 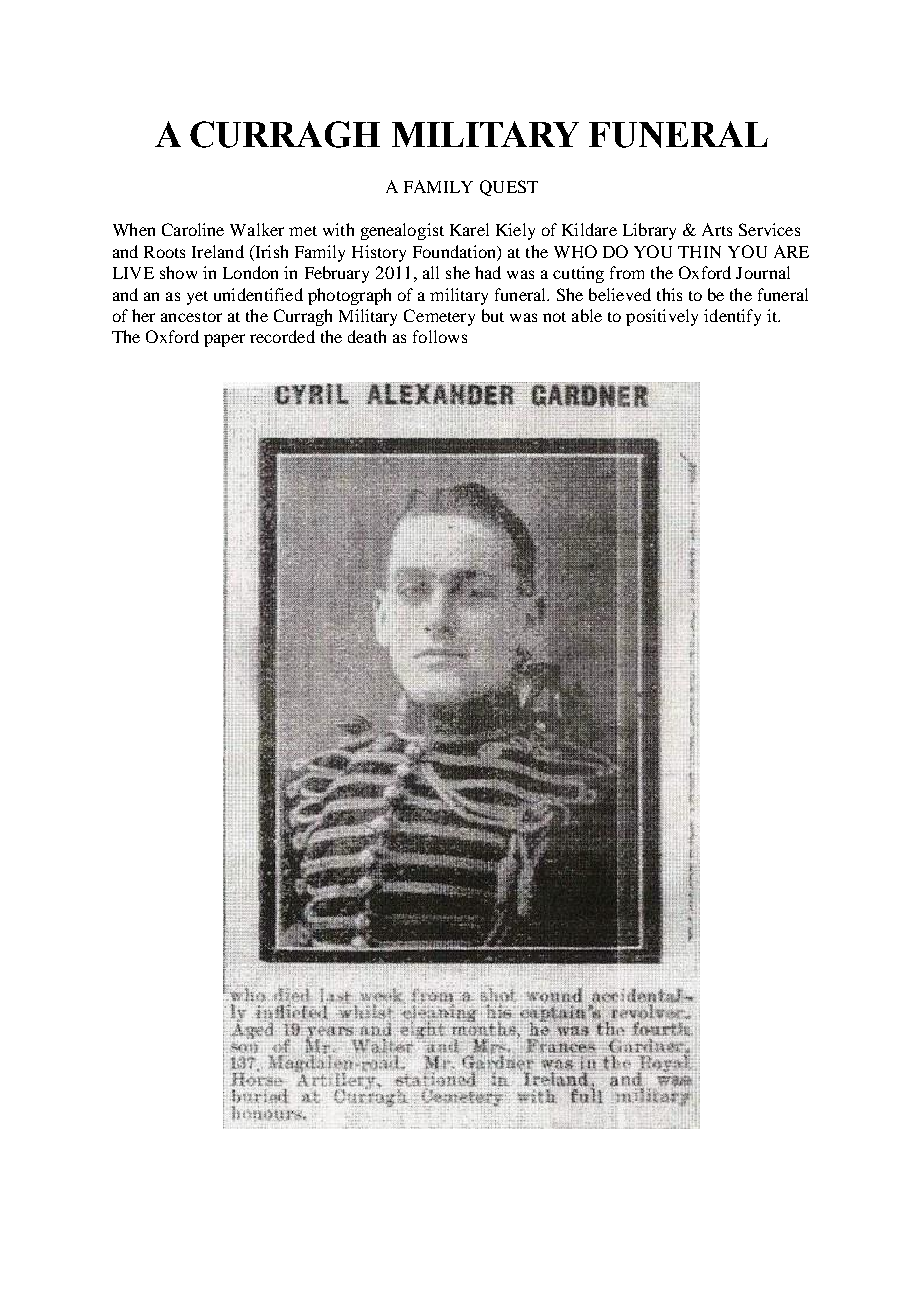 What do you see at coordinates (469, 229) in the image?
I see `Karel` at bounding box center [469, 229].
